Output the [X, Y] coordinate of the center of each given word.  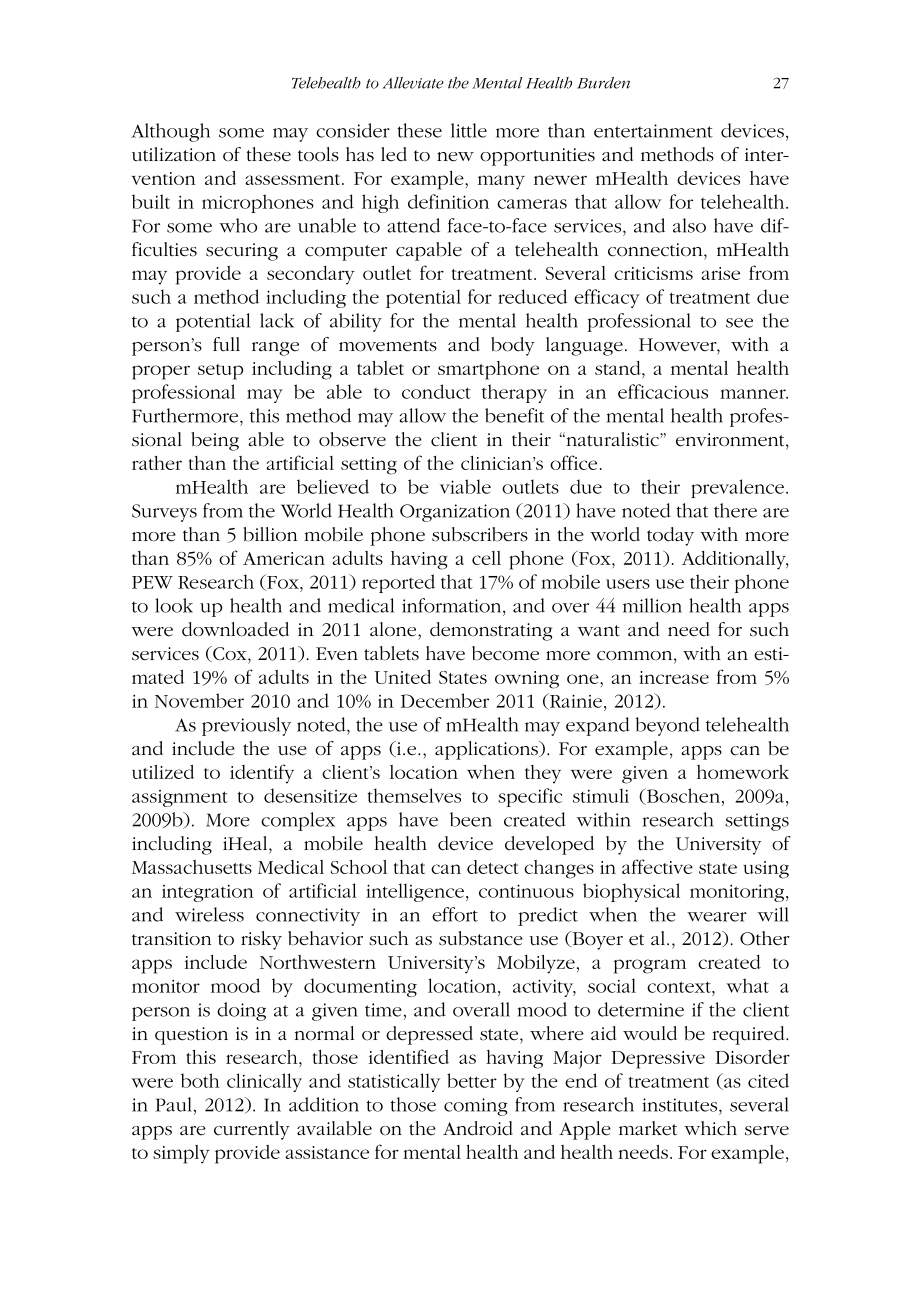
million [652, 605]
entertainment [653, 131]
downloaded [235, 629]
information [453, 605]
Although [170, 132]
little [469, 130]
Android [478, 1128]
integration [208, 893]
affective [657, 866]
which [710, 1128]
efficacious [663, 391]
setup [220, 372]
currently [252, 1130]
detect [492, 867]
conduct [436, 391]
